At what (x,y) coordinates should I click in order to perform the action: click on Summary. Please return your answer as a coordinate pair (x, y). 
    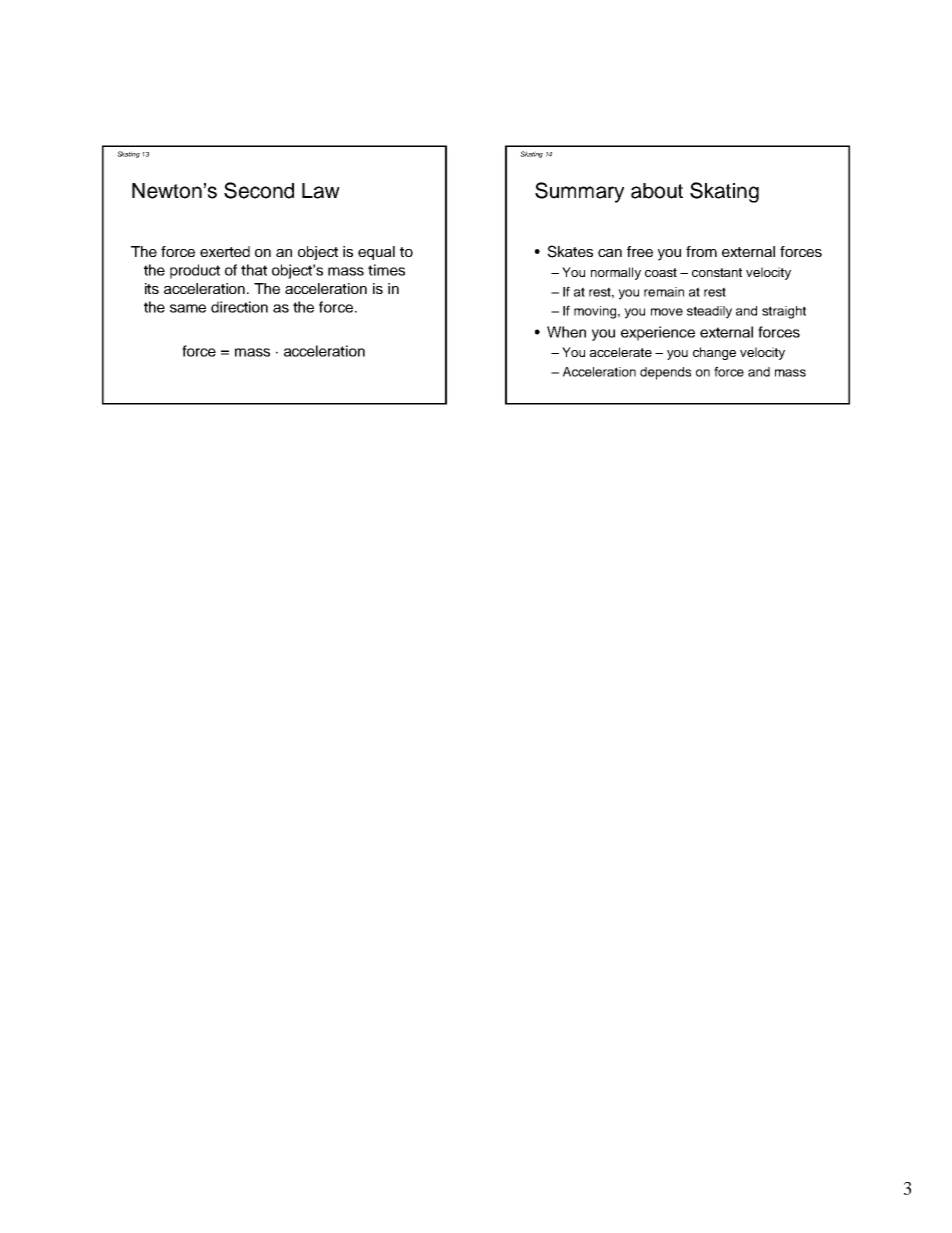
    Looking at the image, I should click on (579, 192).
